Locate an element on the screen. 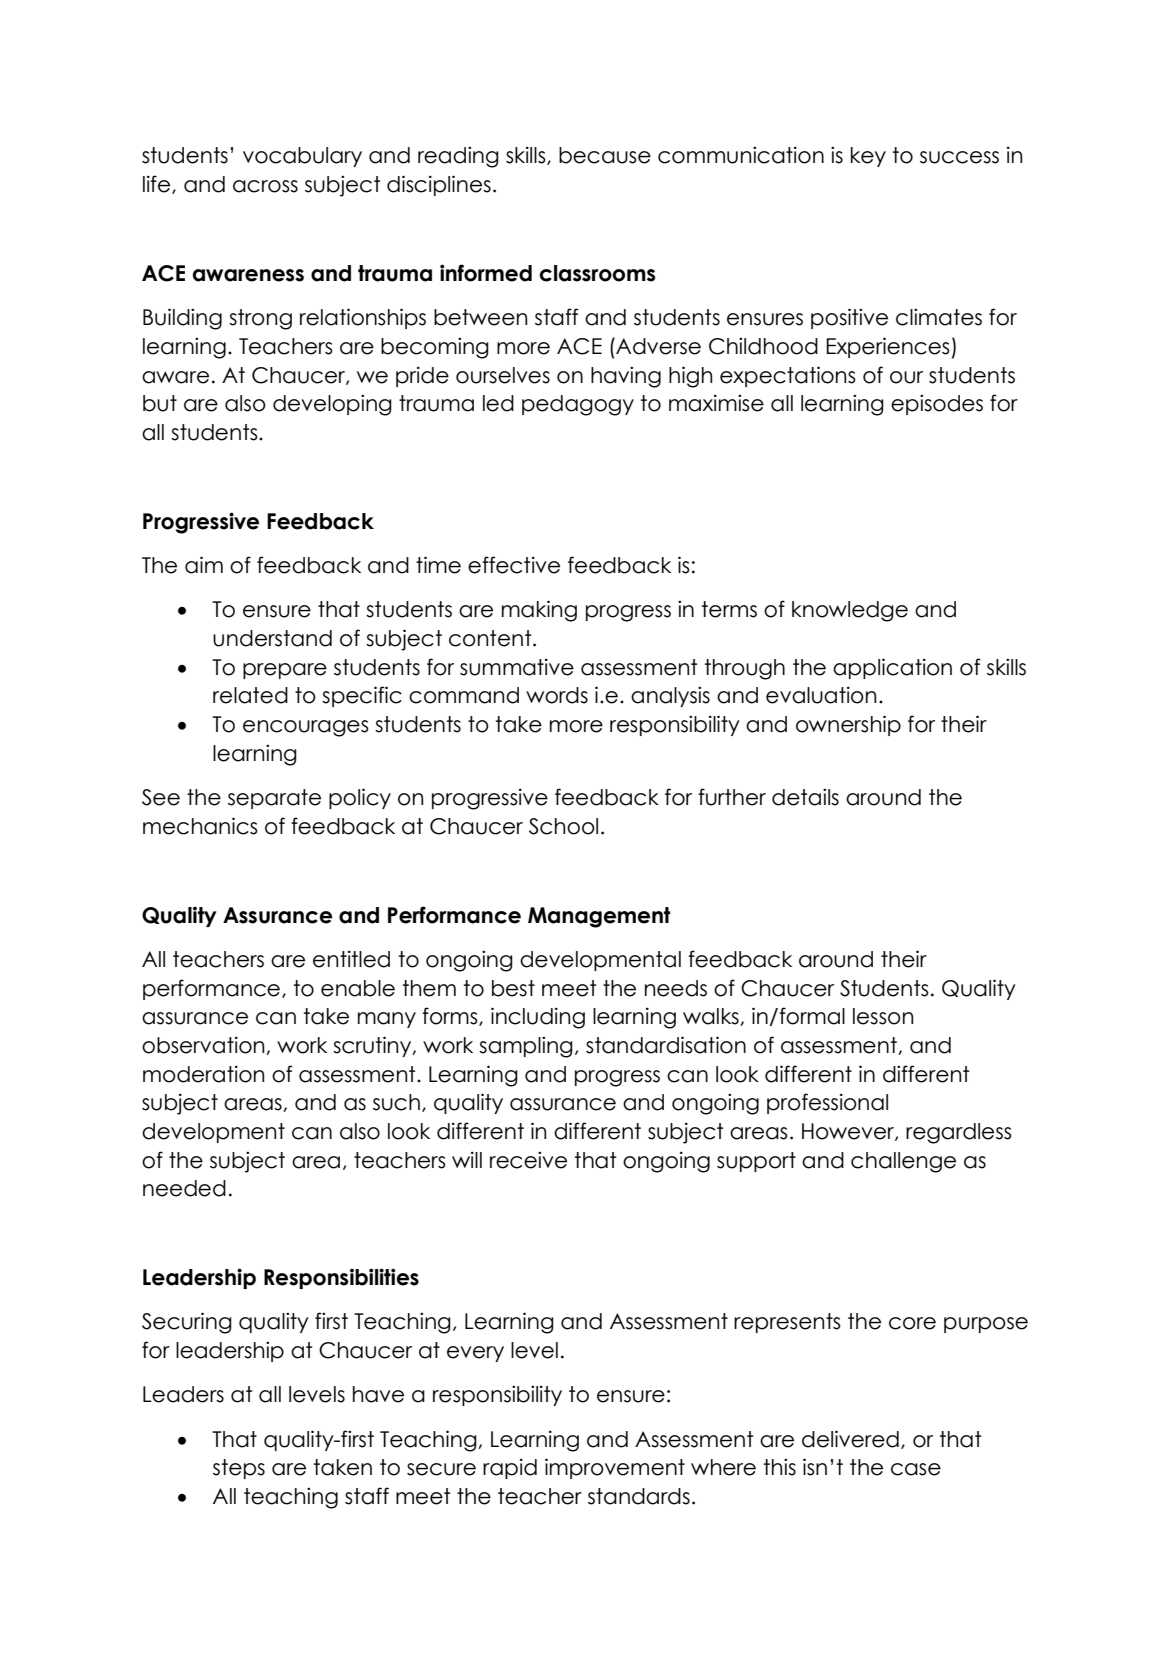 Image resolution: width=1172 pixels, height=1657 pixels. words is located at coordinates (557, 695).
